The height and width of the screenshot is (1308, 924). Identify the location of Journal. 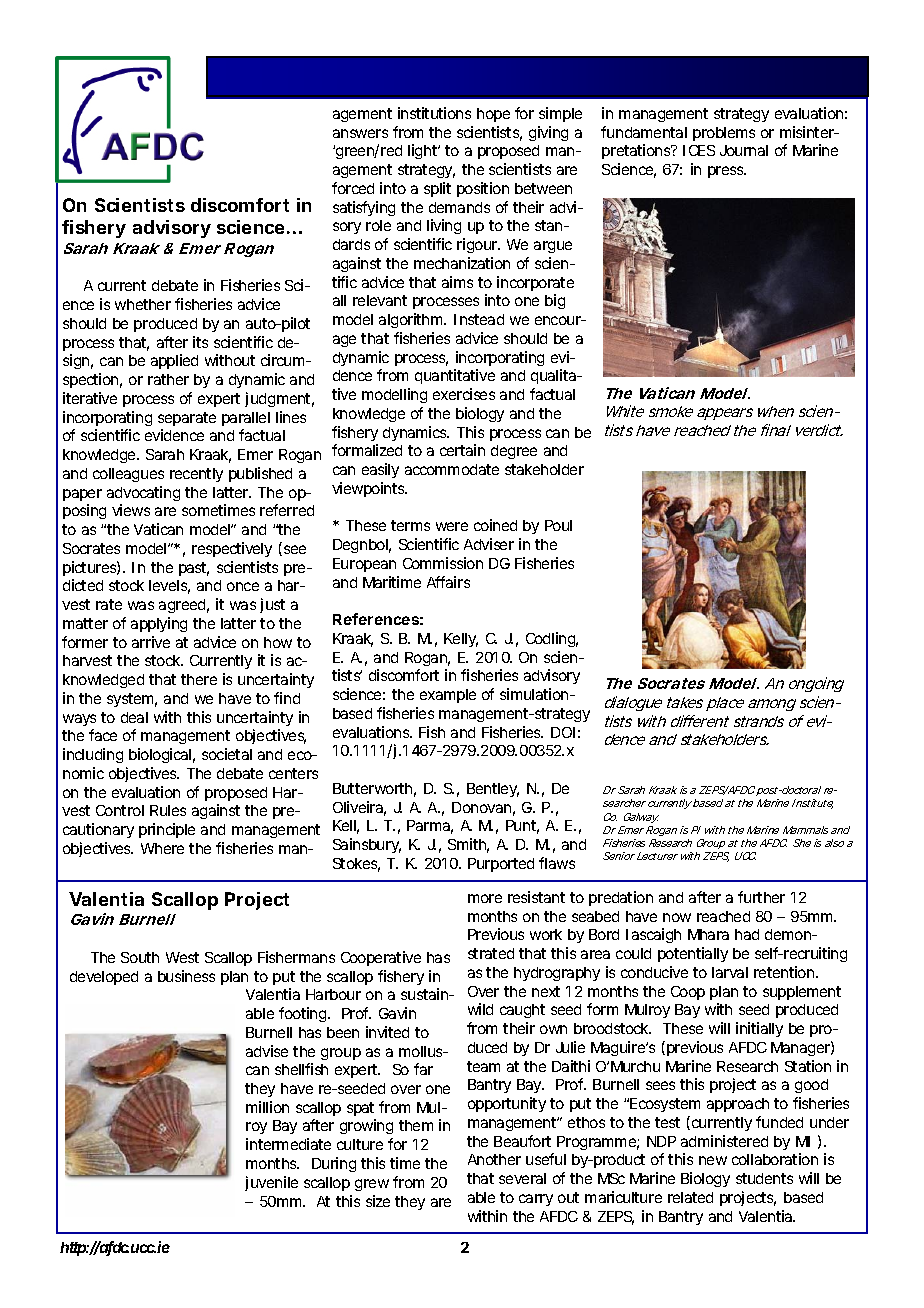
(744, 150).
